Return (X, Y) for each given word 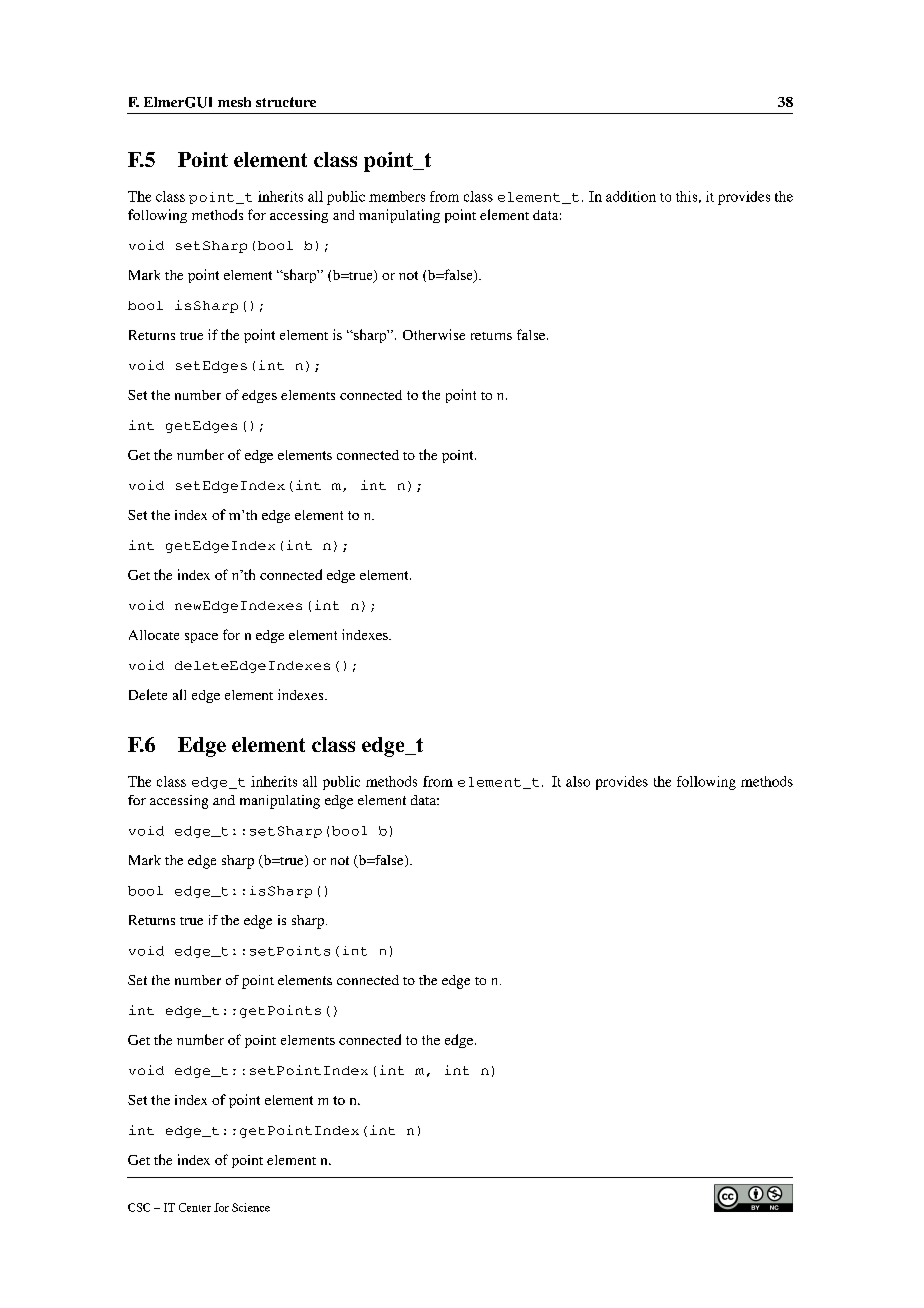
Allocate (154, 635)
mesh (234, 102)
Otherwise (434, 334)
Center (195, 1207)
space (201, 638)
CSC (139, 1207)
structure (286, 102)
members (397, 196)
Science (251, 1207)
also (578, 781)
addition (631, 196)
